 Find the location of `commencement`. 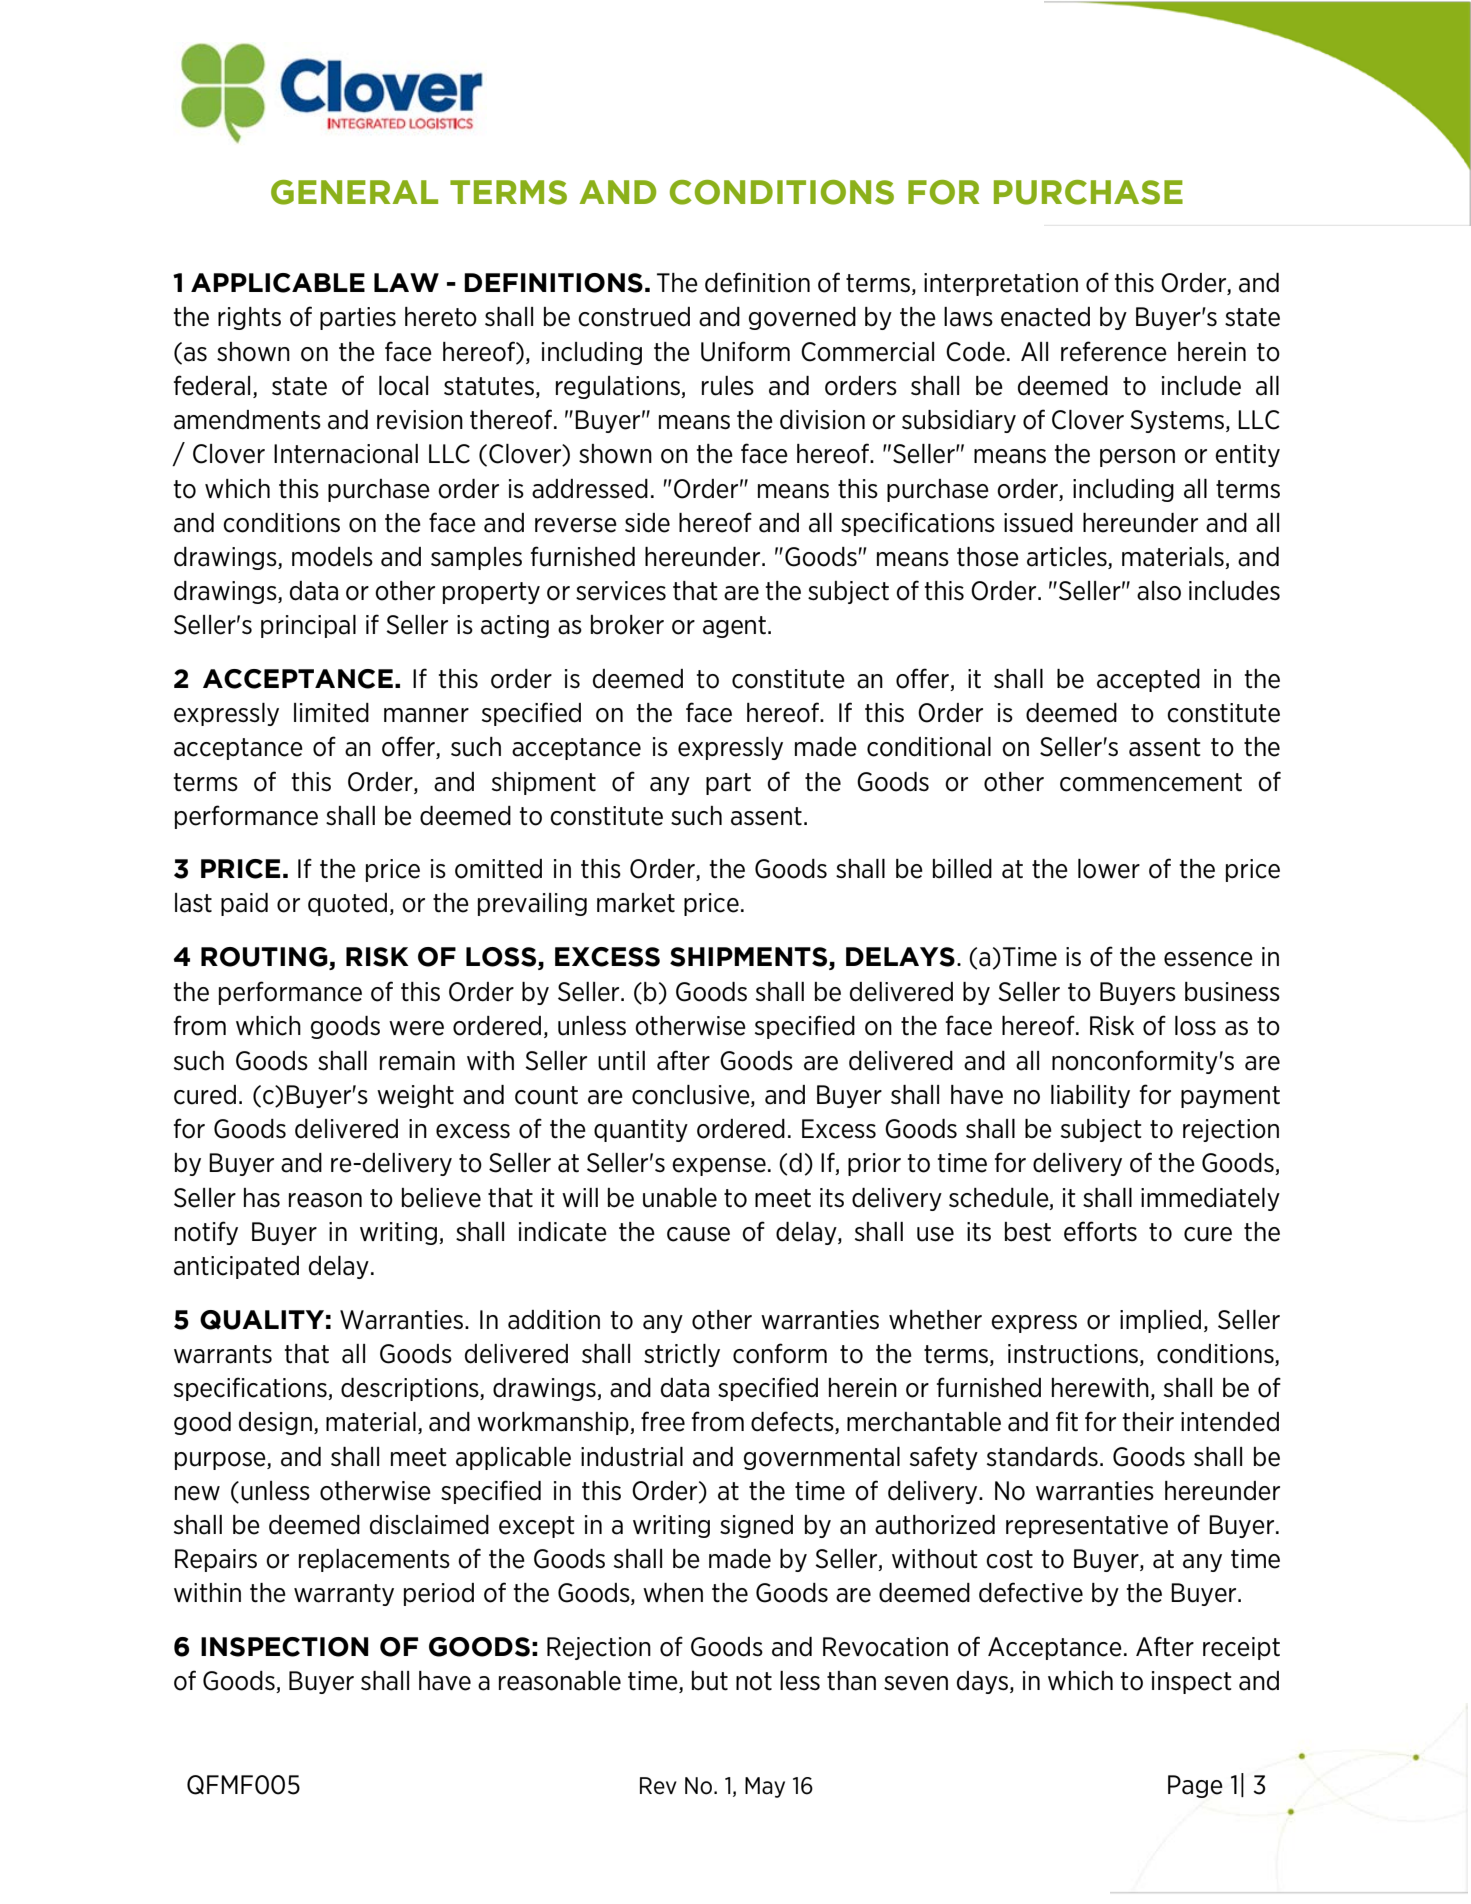

commencement is located at coordinates (1151, 782).
